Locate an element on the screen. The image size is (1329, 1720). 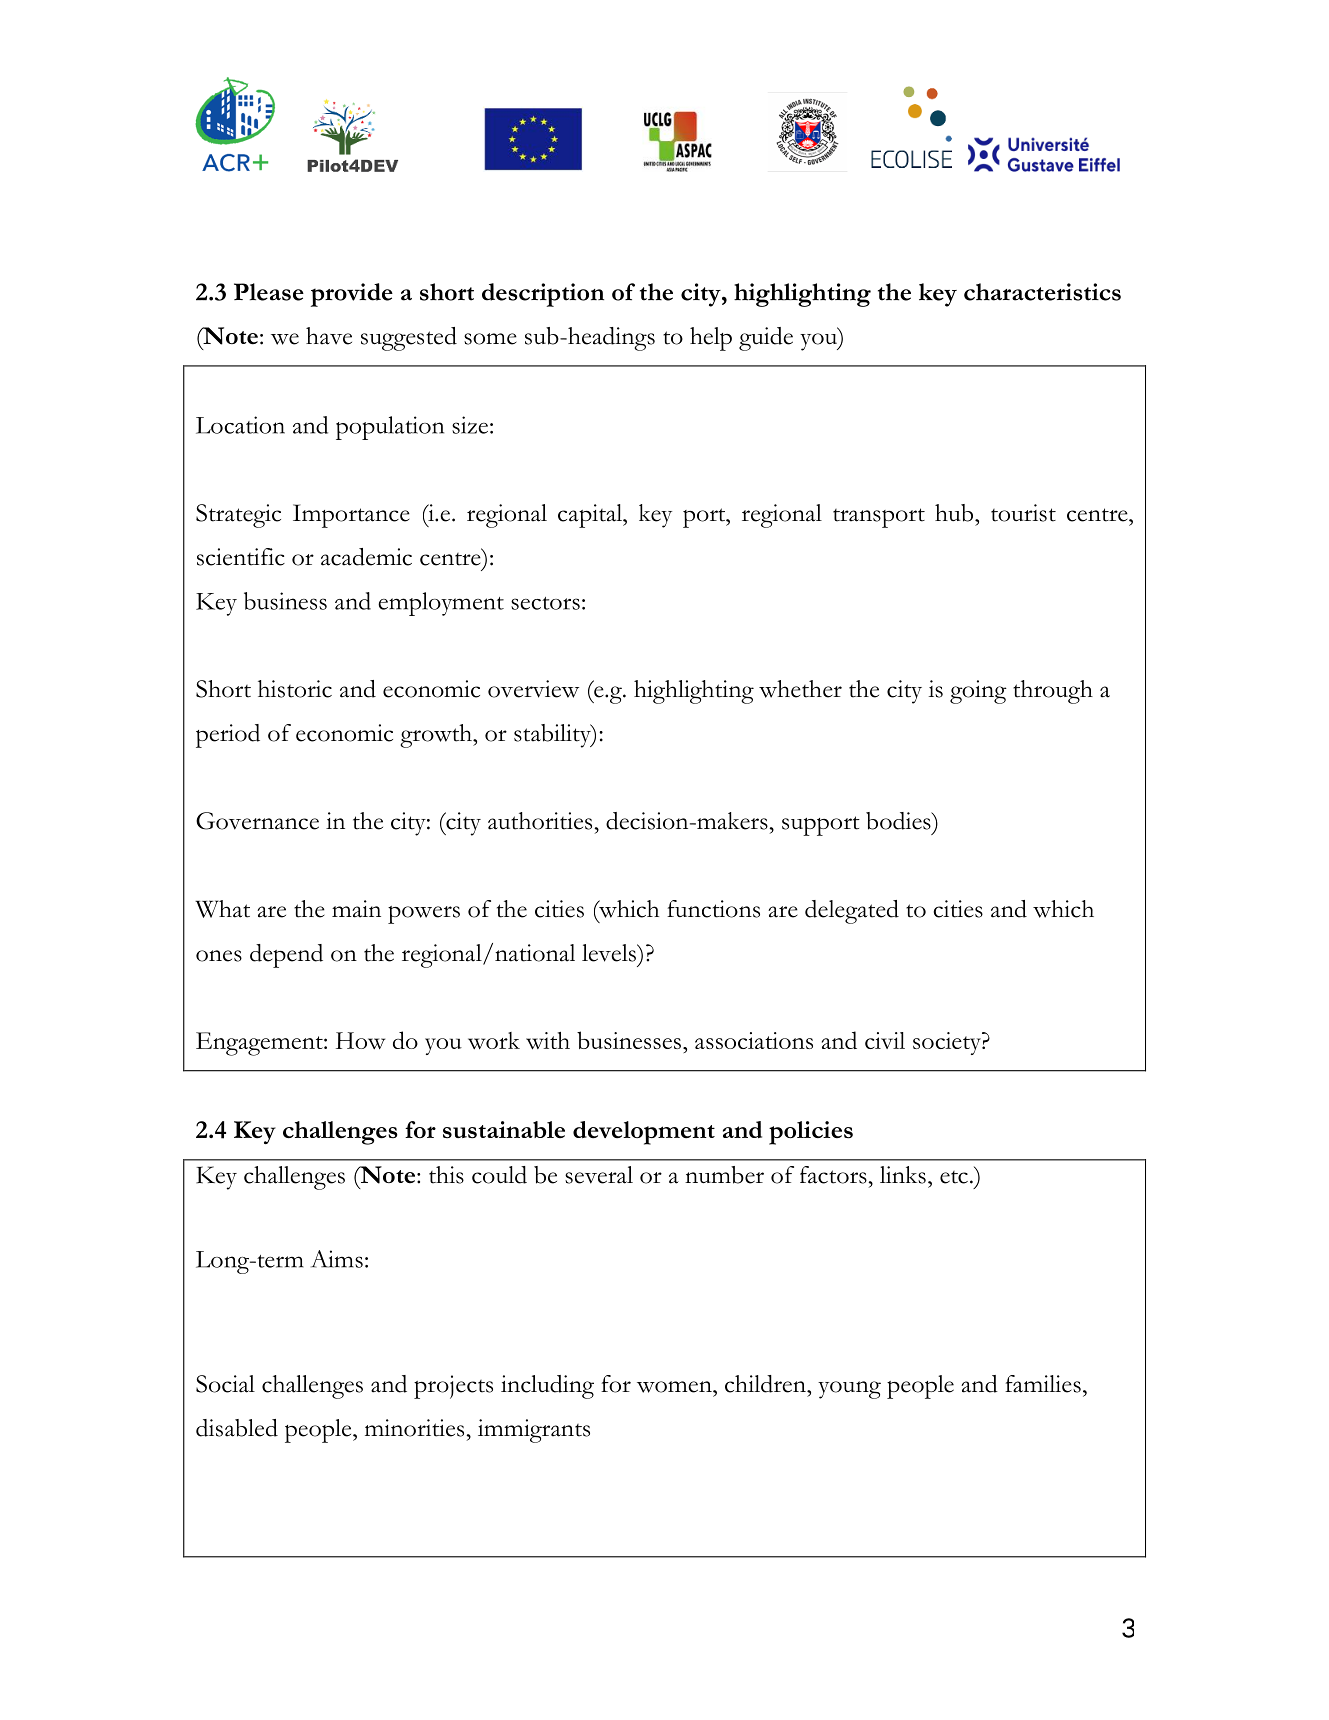
help is located at coordinates (711, 339).
